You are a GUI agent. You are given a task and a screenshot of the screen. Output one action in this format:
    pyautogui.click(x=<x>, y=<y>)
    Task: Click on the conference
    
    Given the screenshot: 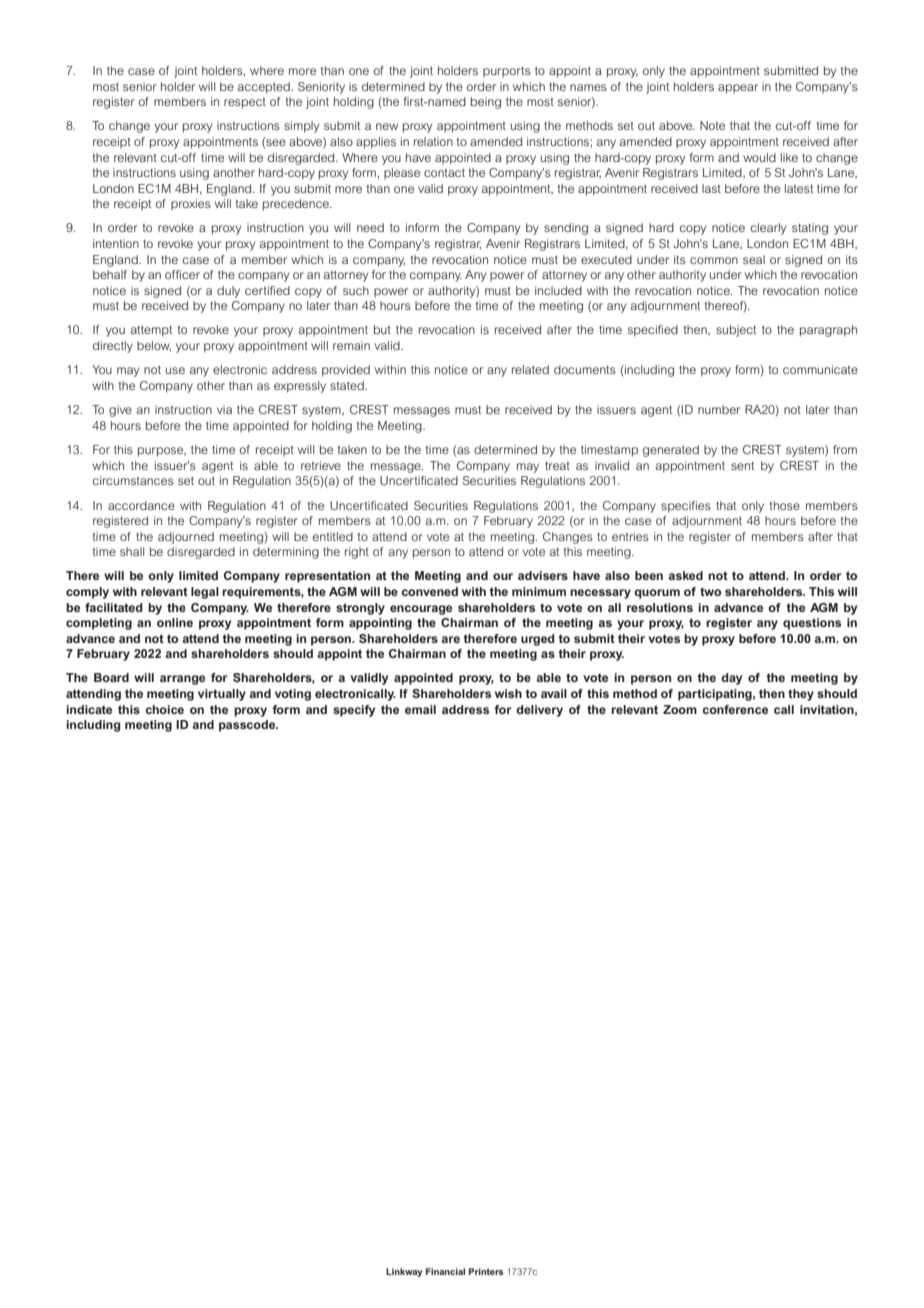 What is the action you would take?
    pyautogui.click(x=735, y=709)
